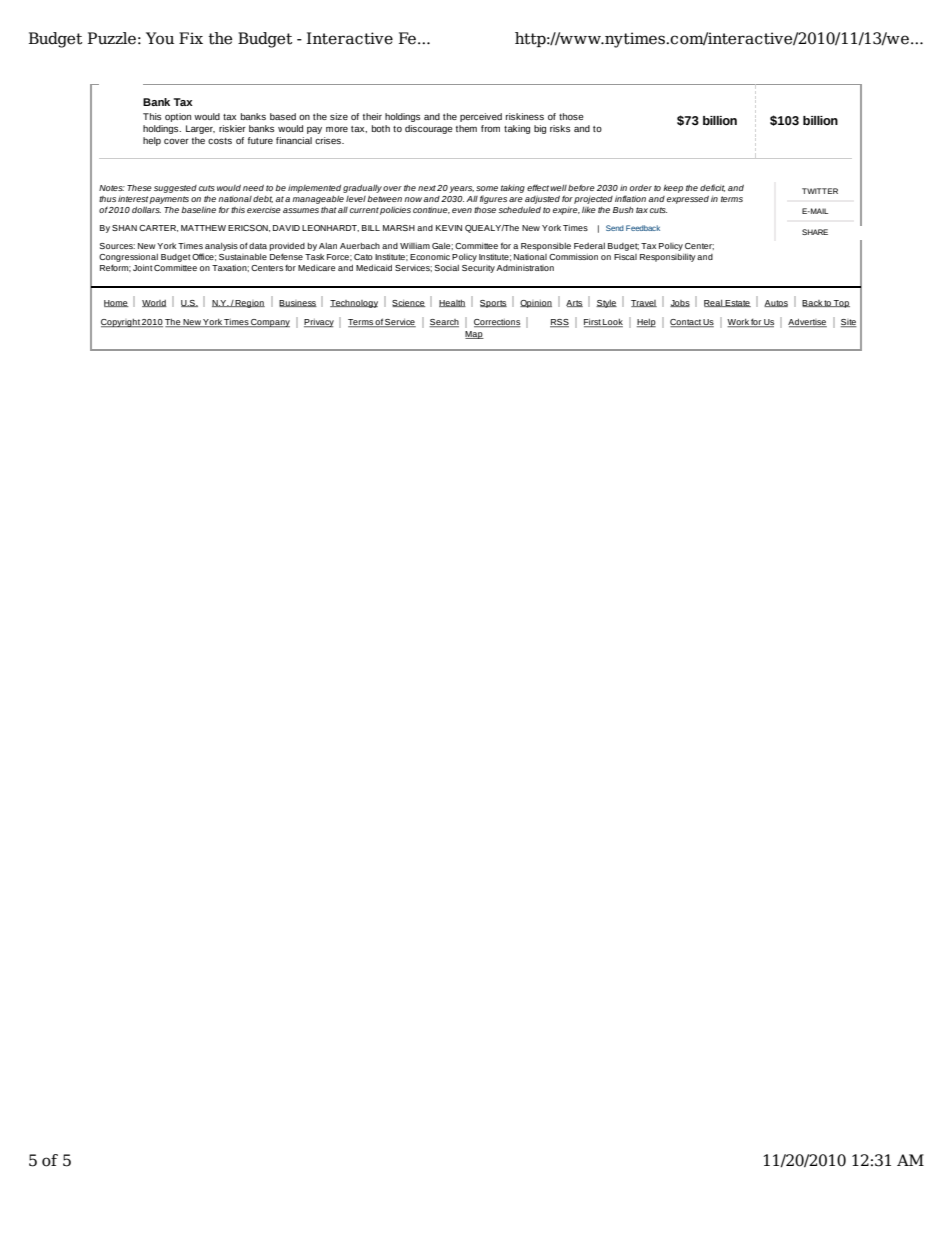  What do you see at coordinates (191, 38) in the page?
I see `Fix` at bounding box center [191, 38].
